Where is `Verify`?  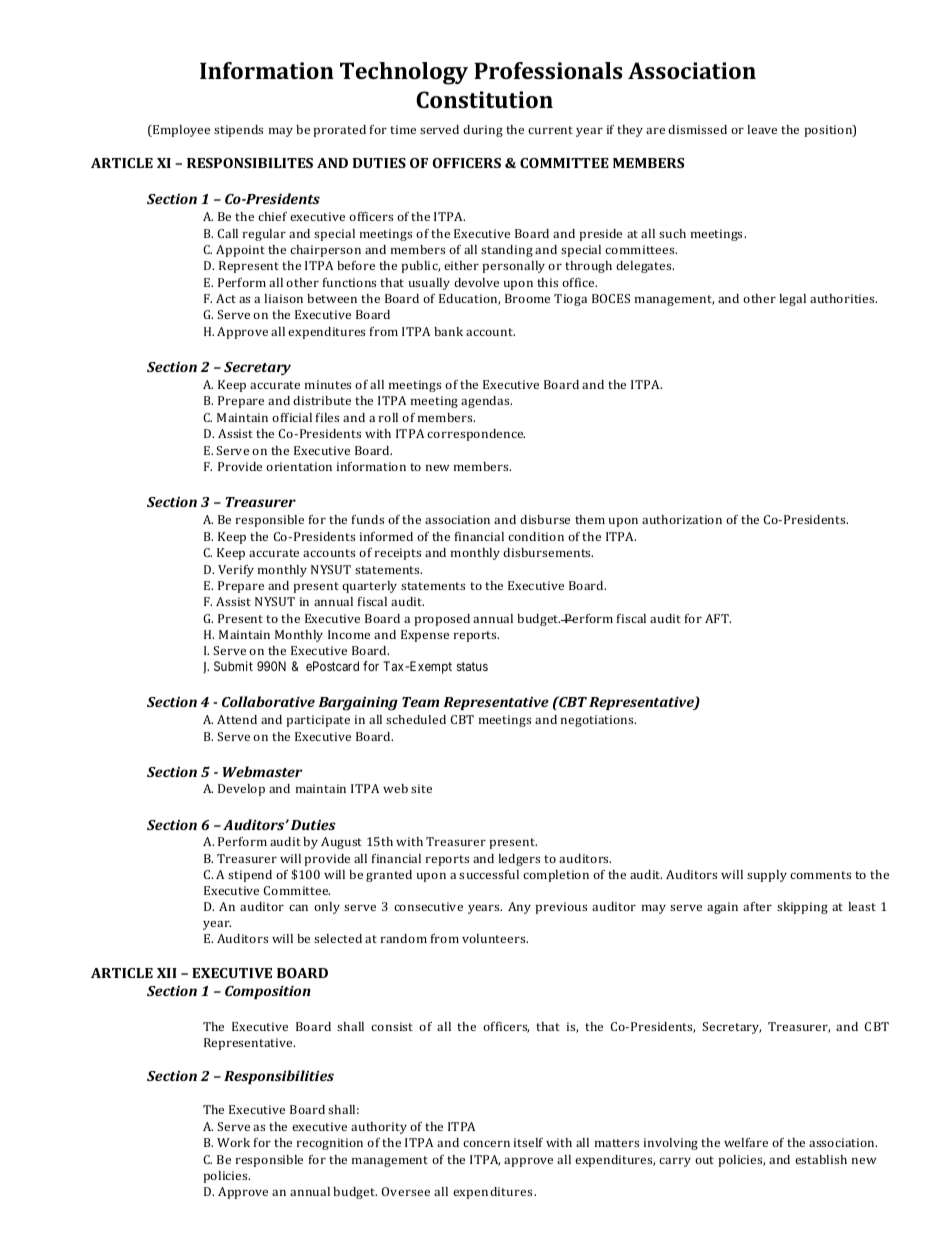 Verify is located at coordinates (236, 571).
